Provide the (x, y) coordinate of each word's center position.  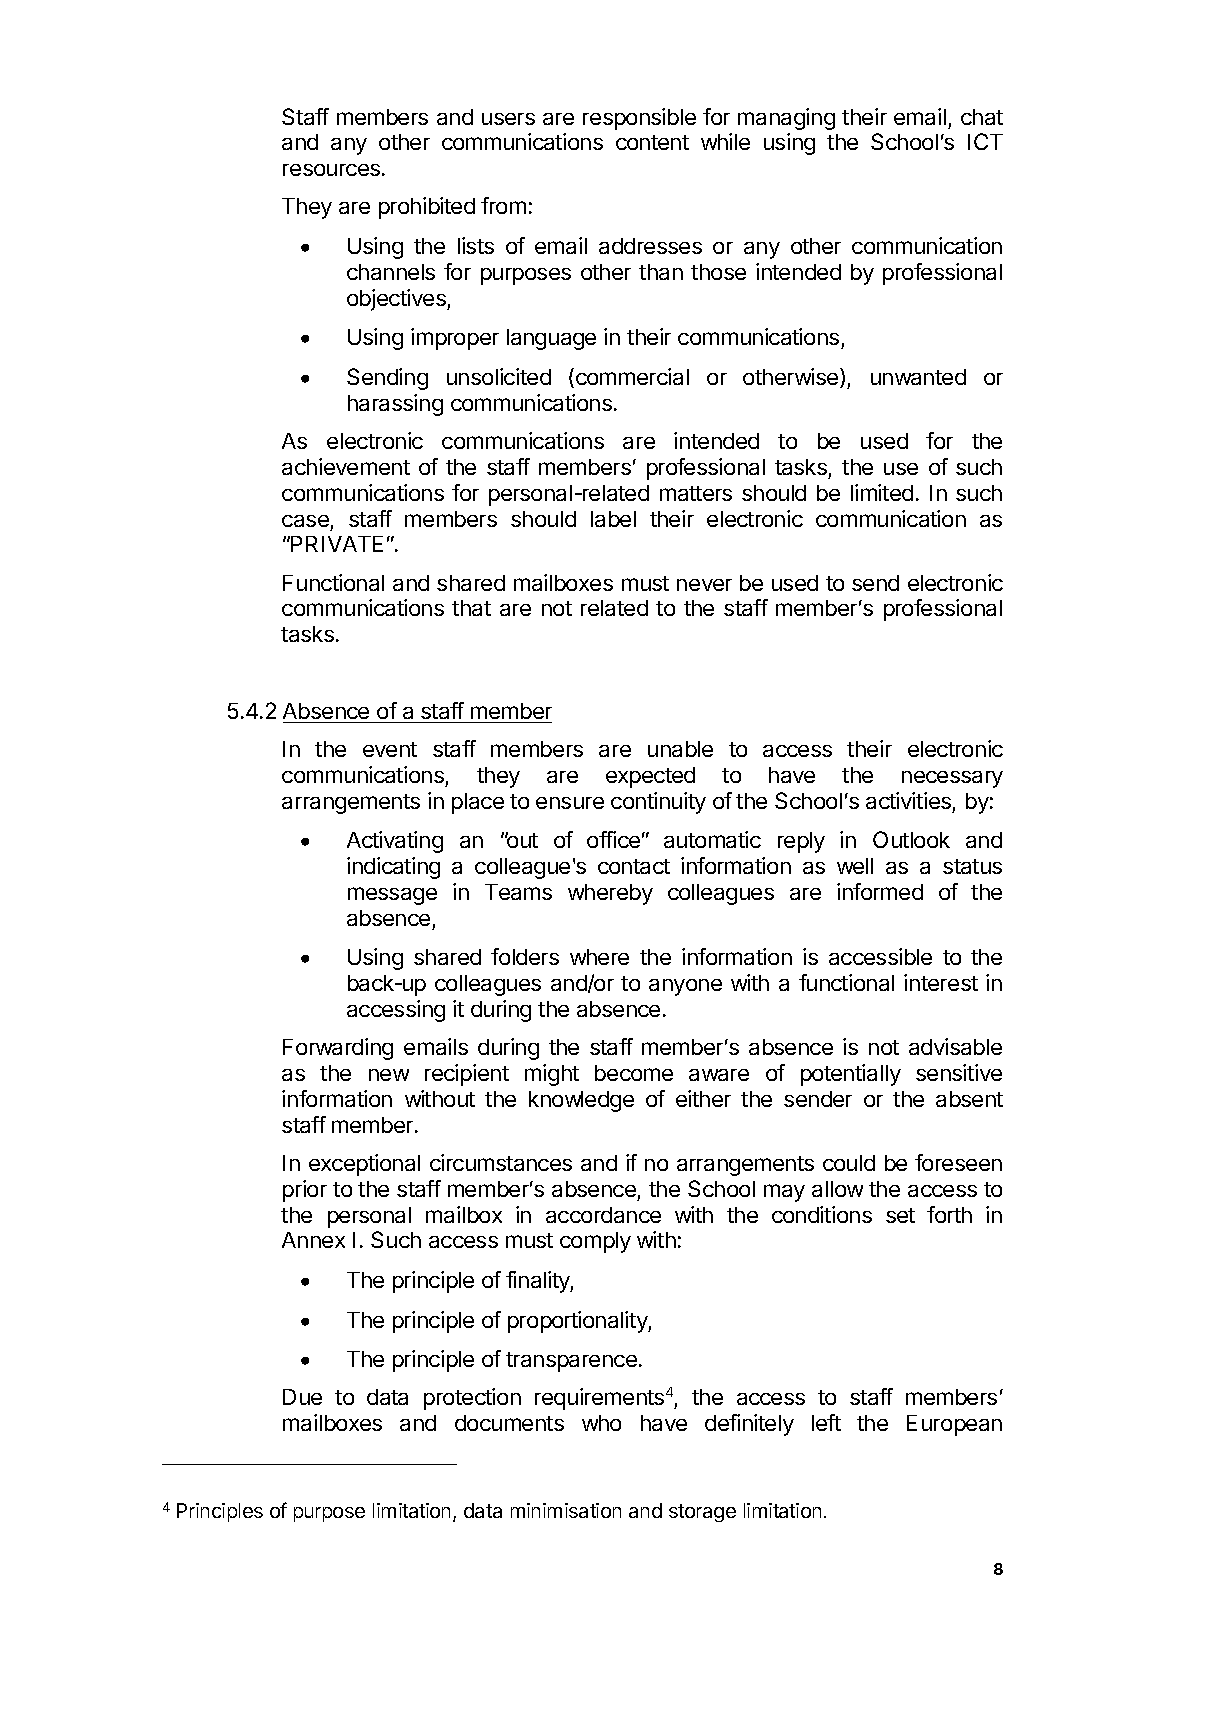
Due (302, 1397)
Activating (395, 842)
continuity (658, 803)
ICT (985, 141)
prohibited (427, 208)
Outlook (911, 839)
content (652, 142)
